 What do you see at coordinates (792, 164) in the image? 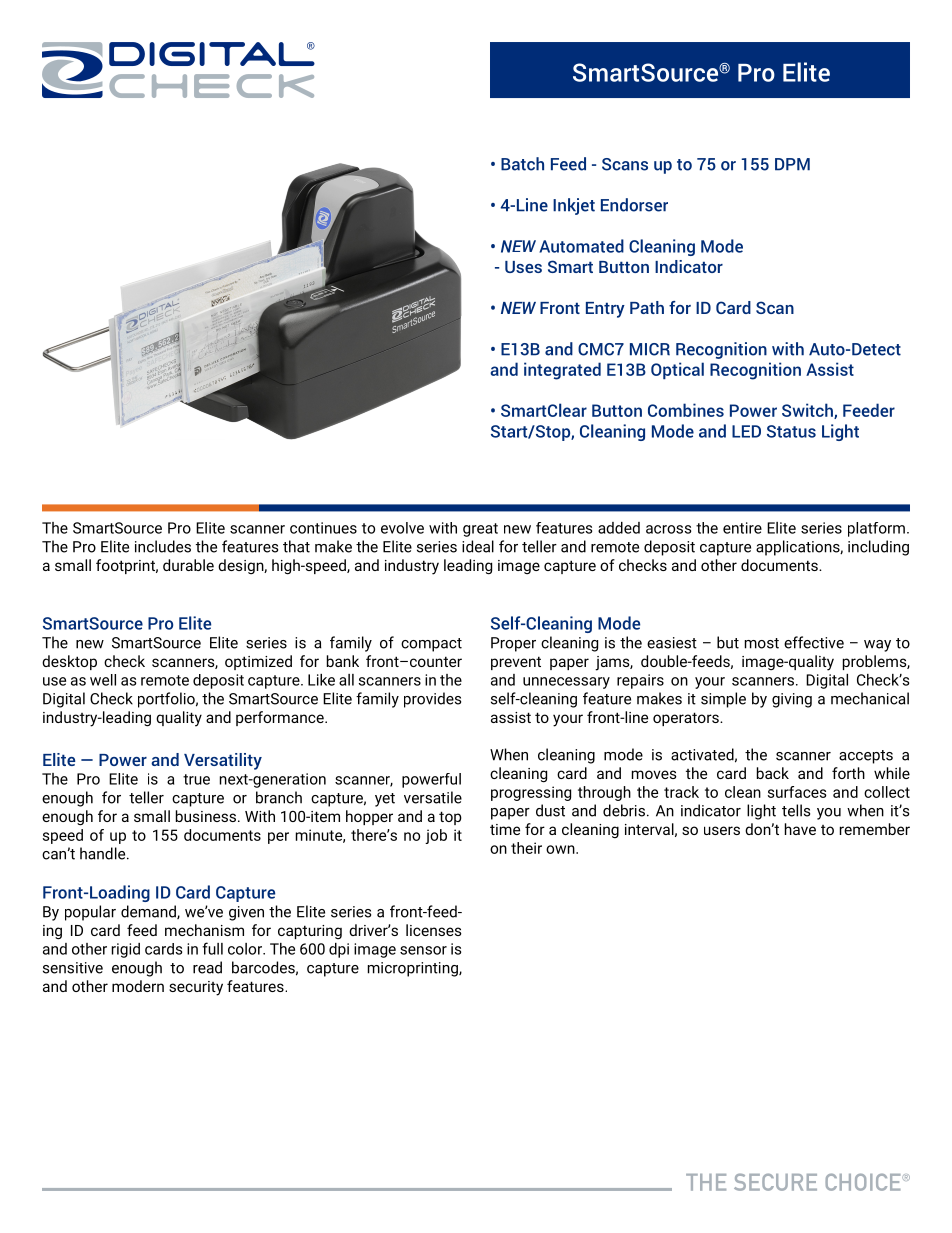
I see `DPM` at bounding box center [792, 164].
